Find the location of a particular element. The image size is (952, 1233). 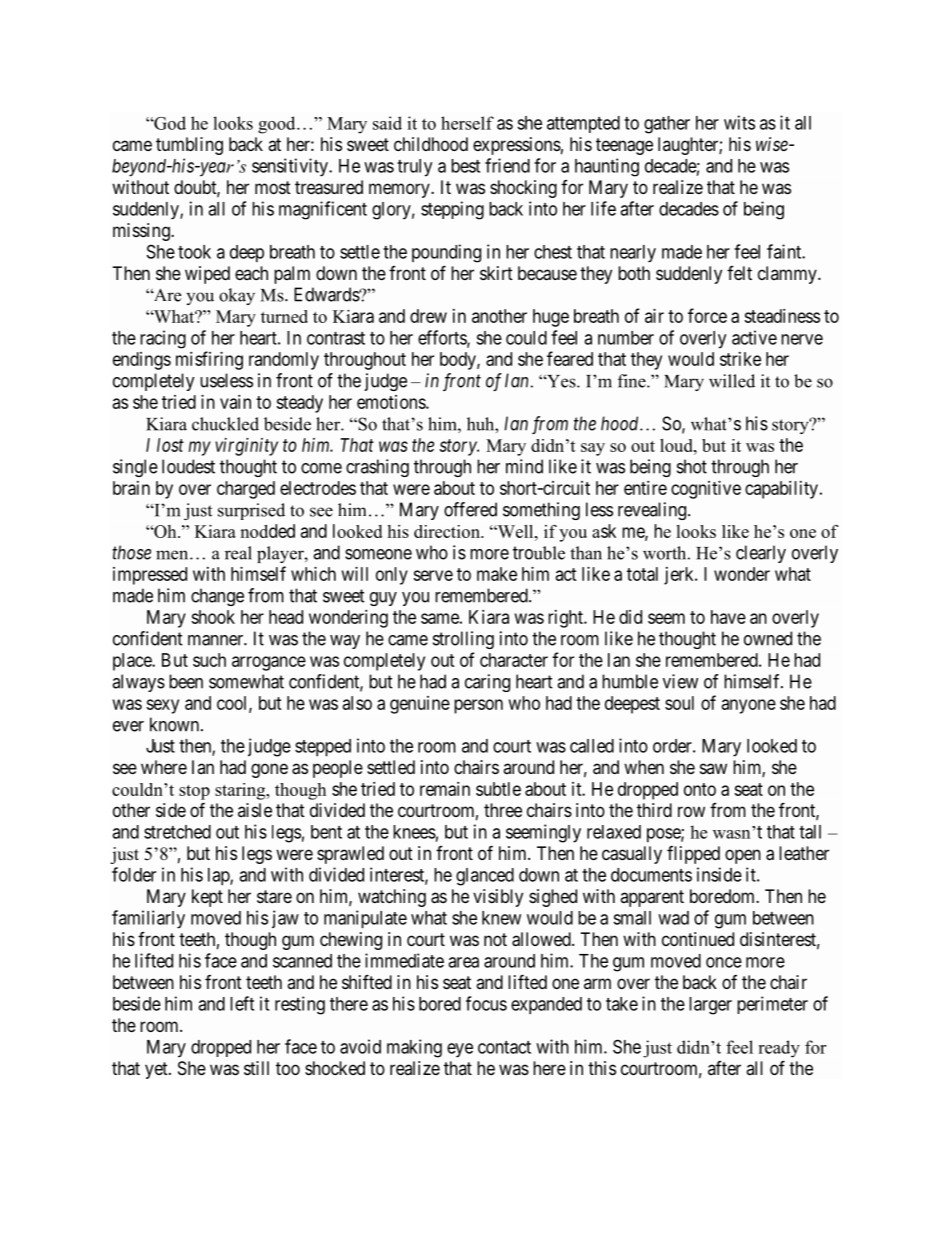

ready is located at coordinates (779, 1049).
